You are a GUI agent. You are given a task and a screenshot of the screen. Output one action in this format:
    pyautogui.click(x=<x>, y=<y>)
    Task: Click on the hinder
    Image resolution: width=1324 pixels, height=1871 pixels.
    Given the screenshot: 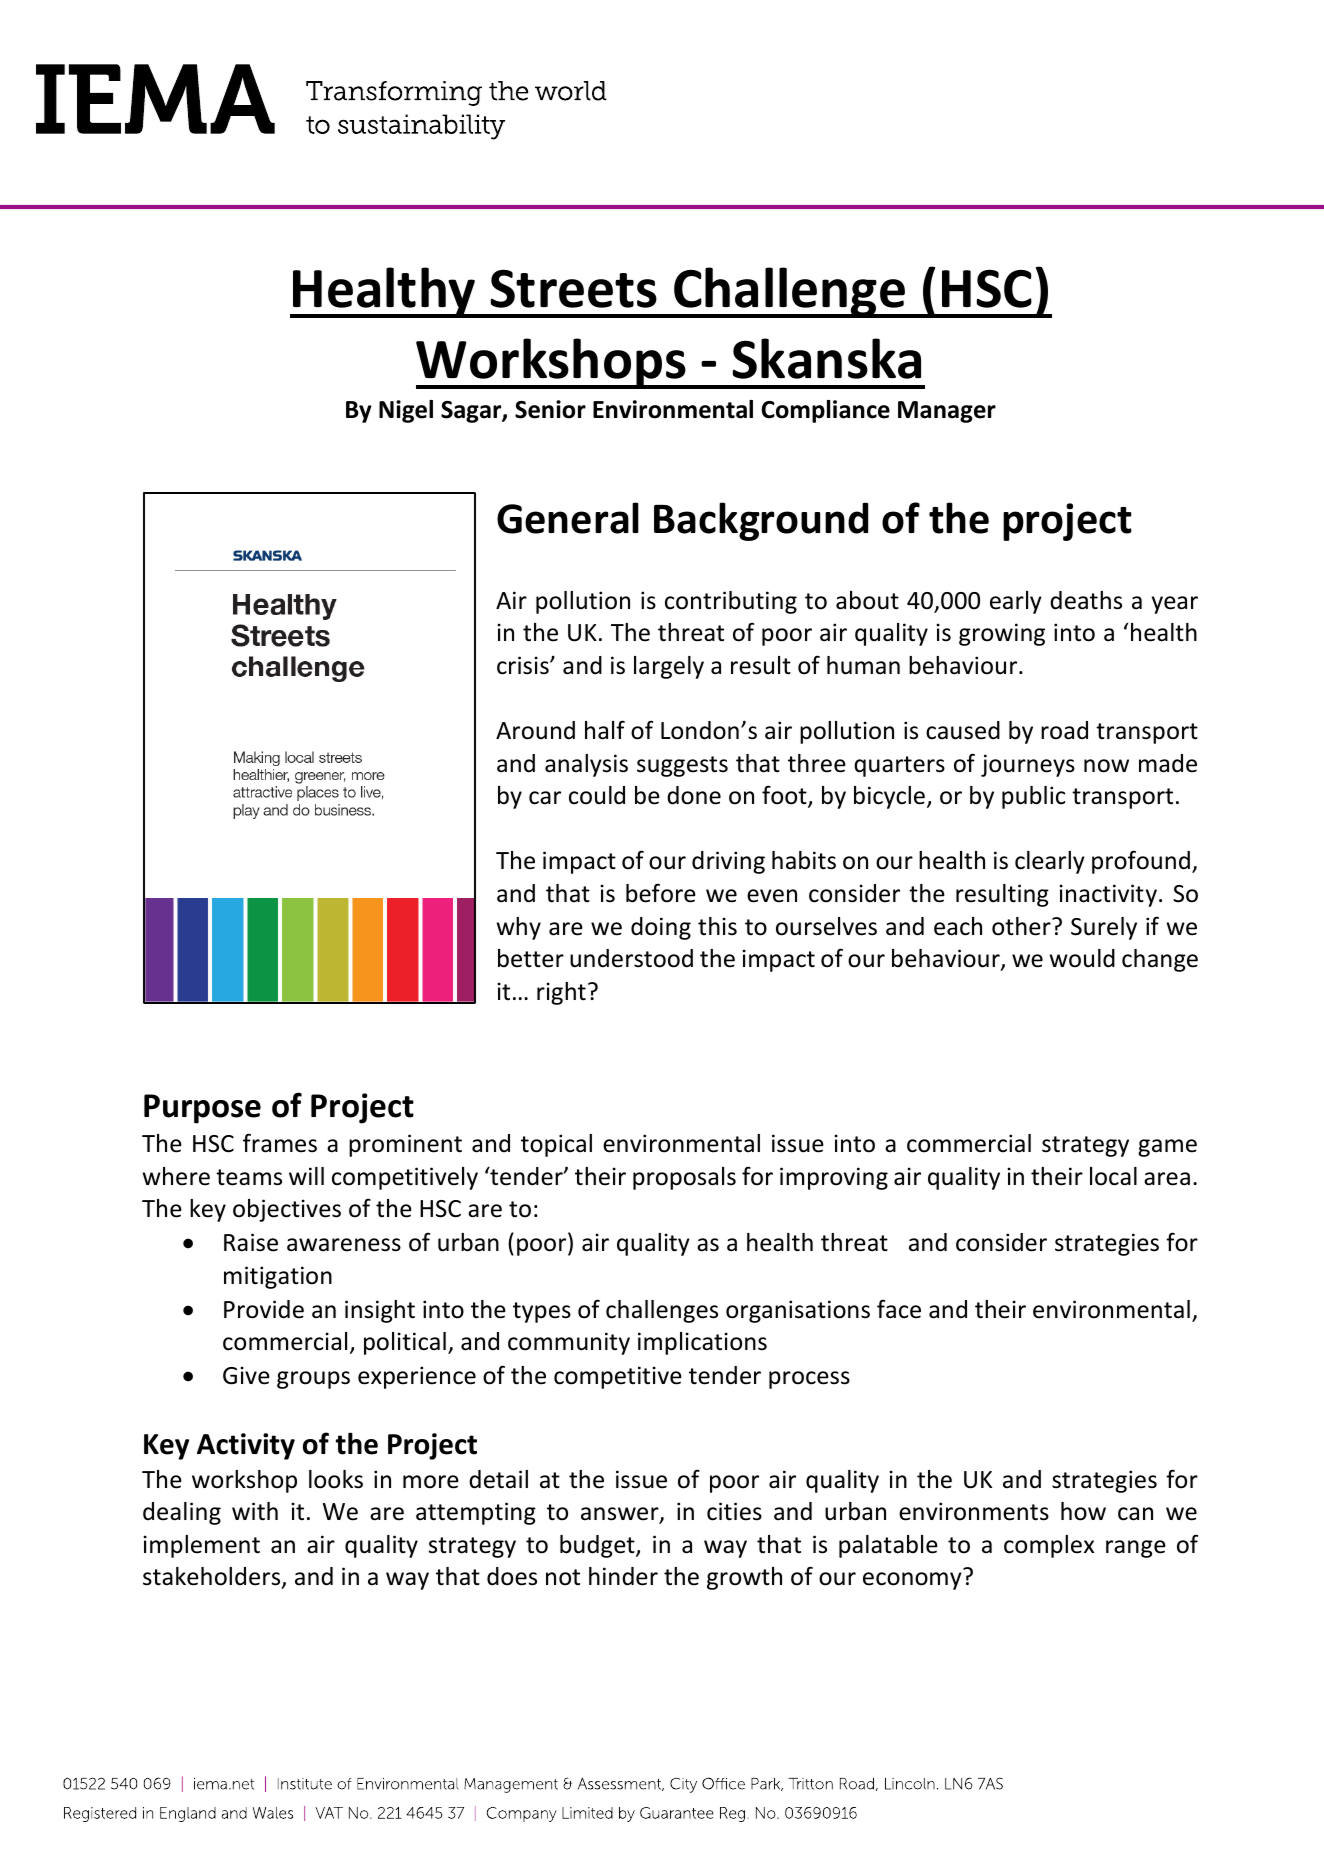 What is the action you would take?
    pyautogui.click(x=623, y=1576)
